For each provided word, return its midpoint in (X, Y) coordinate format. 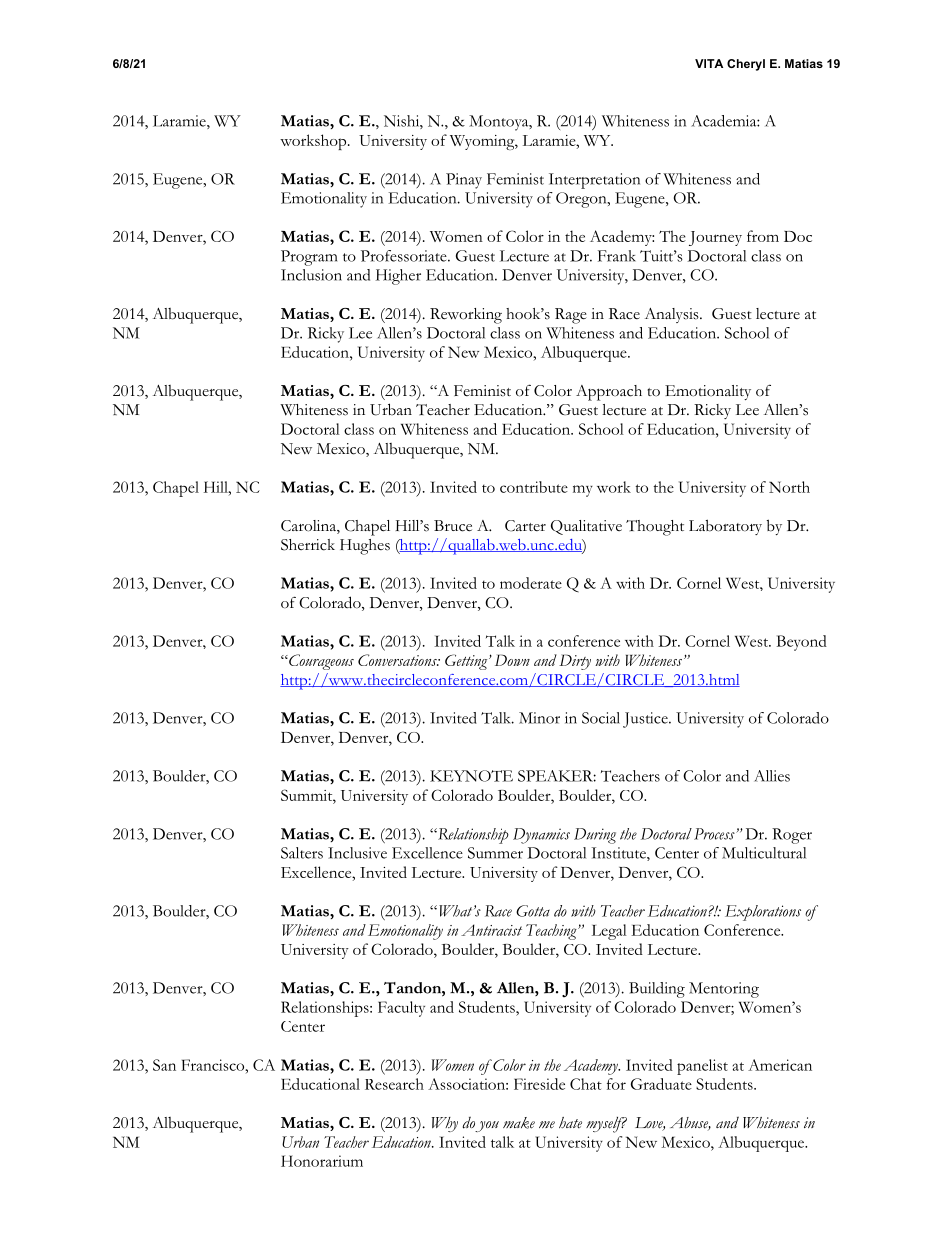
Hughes (365, 547)
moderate (531, 583)
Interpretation (594, 181)
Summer (495, 853)
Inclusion (311, 275)
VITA (709, 63)
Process (715, 834)
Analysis (673, 315)
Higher (398, 277)
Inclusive (357, 853)
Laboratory (725, 527)
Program (309, 258)
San (164, 1065)
